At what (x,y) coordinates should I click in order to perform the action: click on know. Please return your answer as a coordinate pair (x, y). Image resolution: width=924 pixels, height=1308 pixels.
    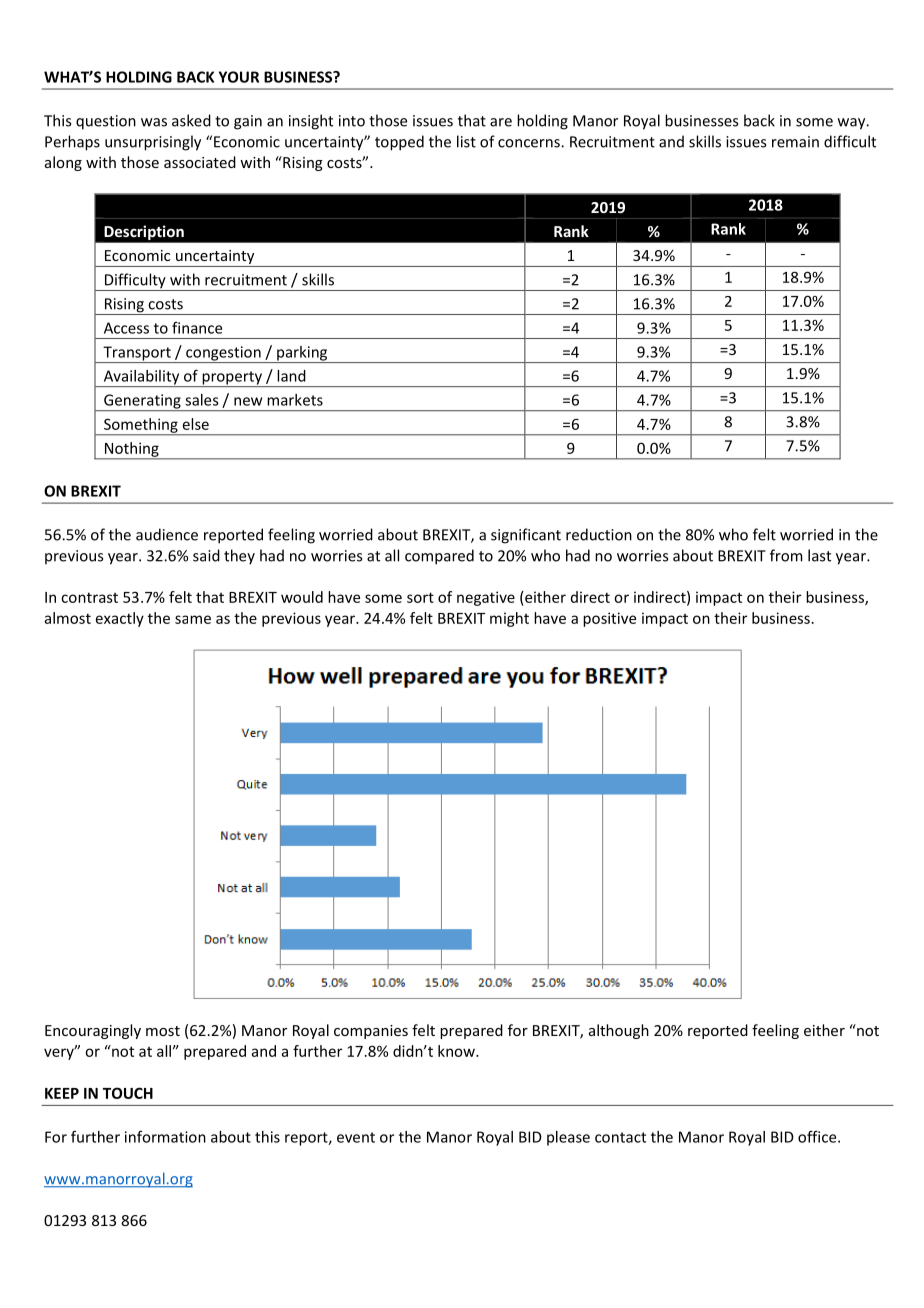
    Looking at the image, I should click on (457, 1051).
